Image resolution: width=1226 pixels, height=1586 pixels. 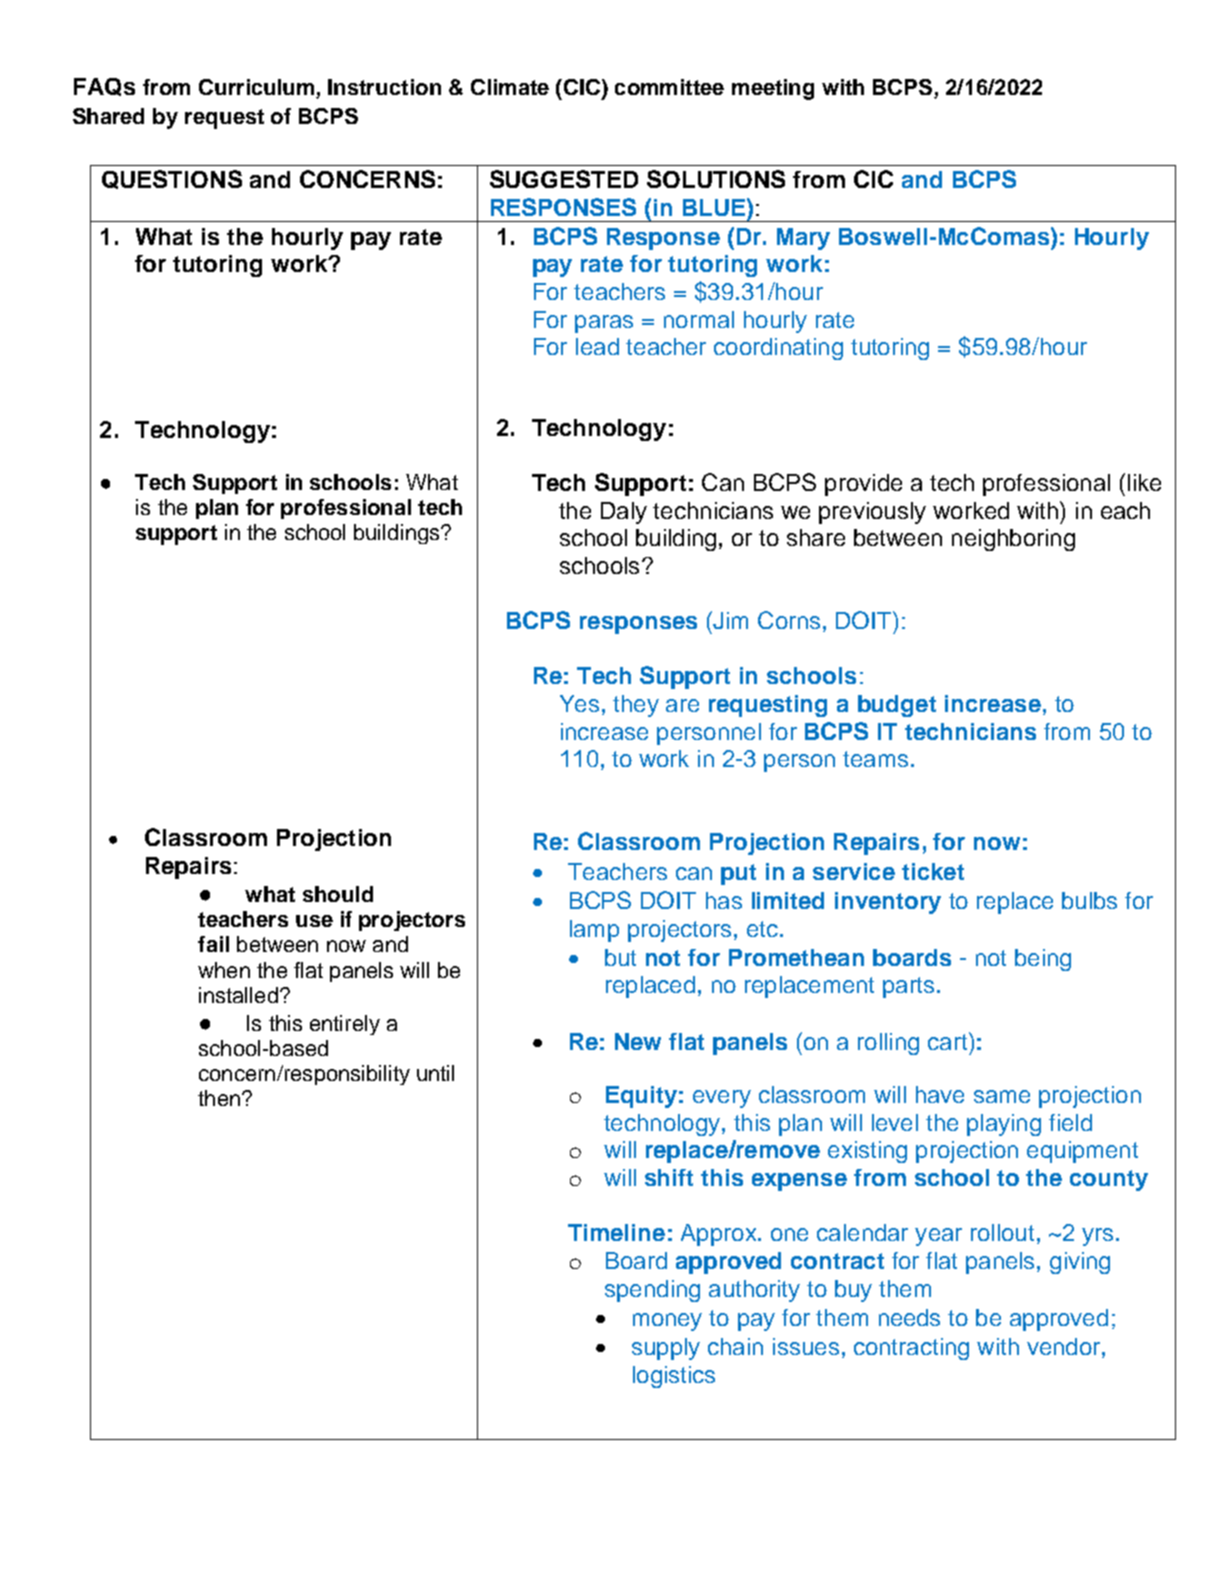 I want to click on Jim, so click(x=729, y=620).
